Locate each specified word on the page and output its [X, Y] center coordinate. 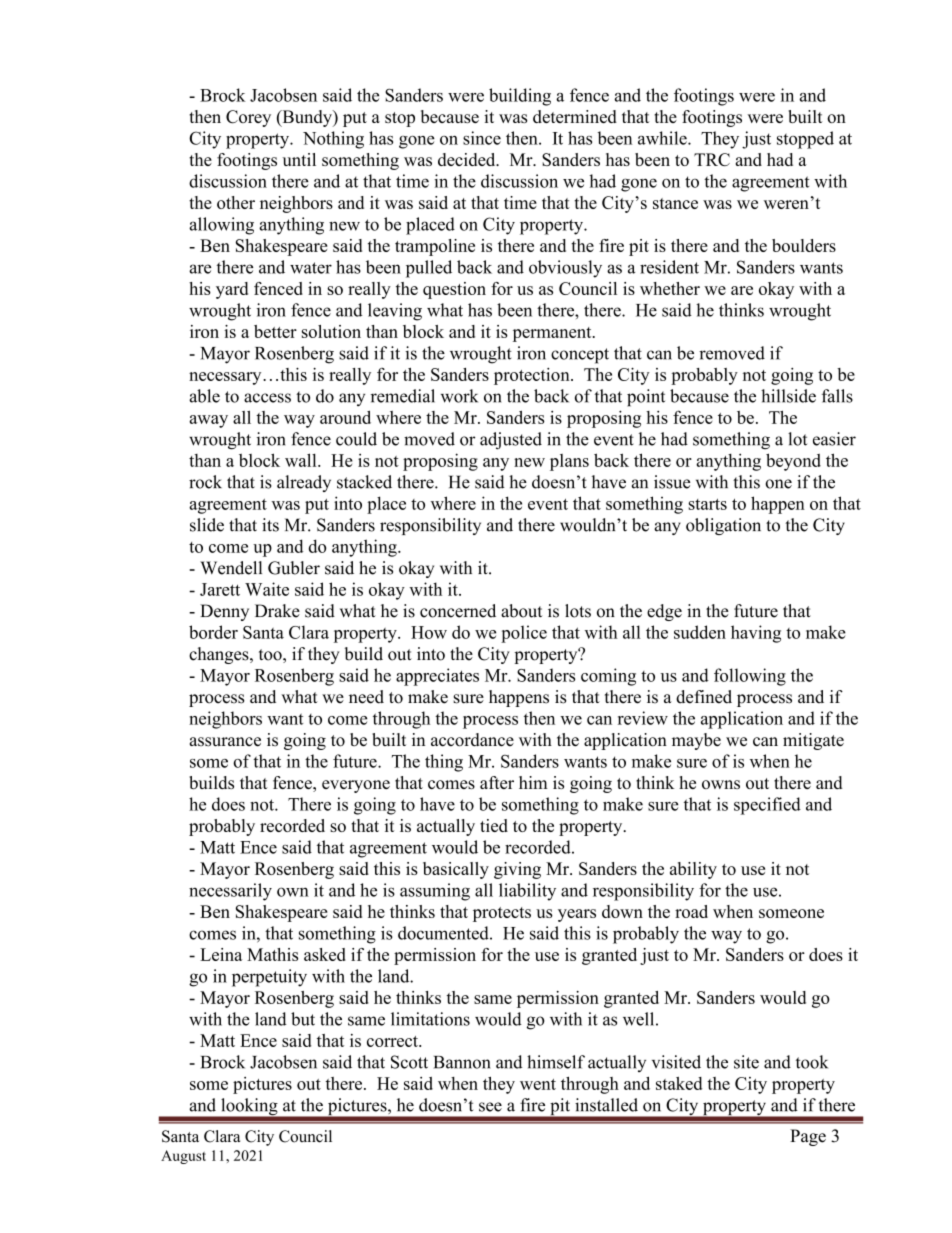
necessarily [230, 892]
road [691, 911]
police [524, 634]
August [183, 1157]
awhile [663, 138]
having [756, 634]
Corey [248, 118]
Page [808, 1137]
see [490, 1107]
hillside [788, 396]
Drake [277, 611]
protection [533, 376]
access [267, 398]
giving [517, 870]
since [482, 138]
